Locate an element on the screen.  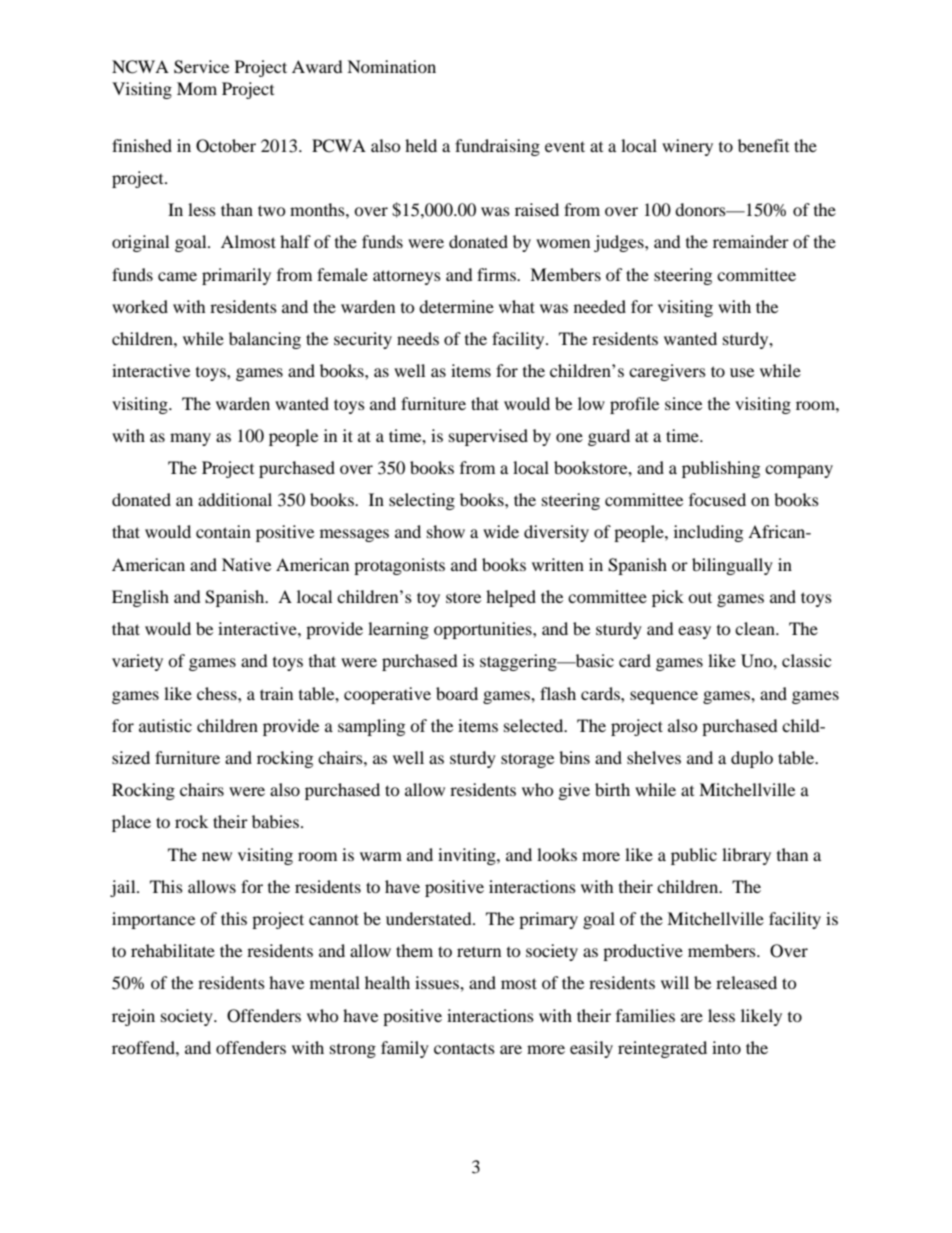
fundraising is located at coordinates (497, 147).
